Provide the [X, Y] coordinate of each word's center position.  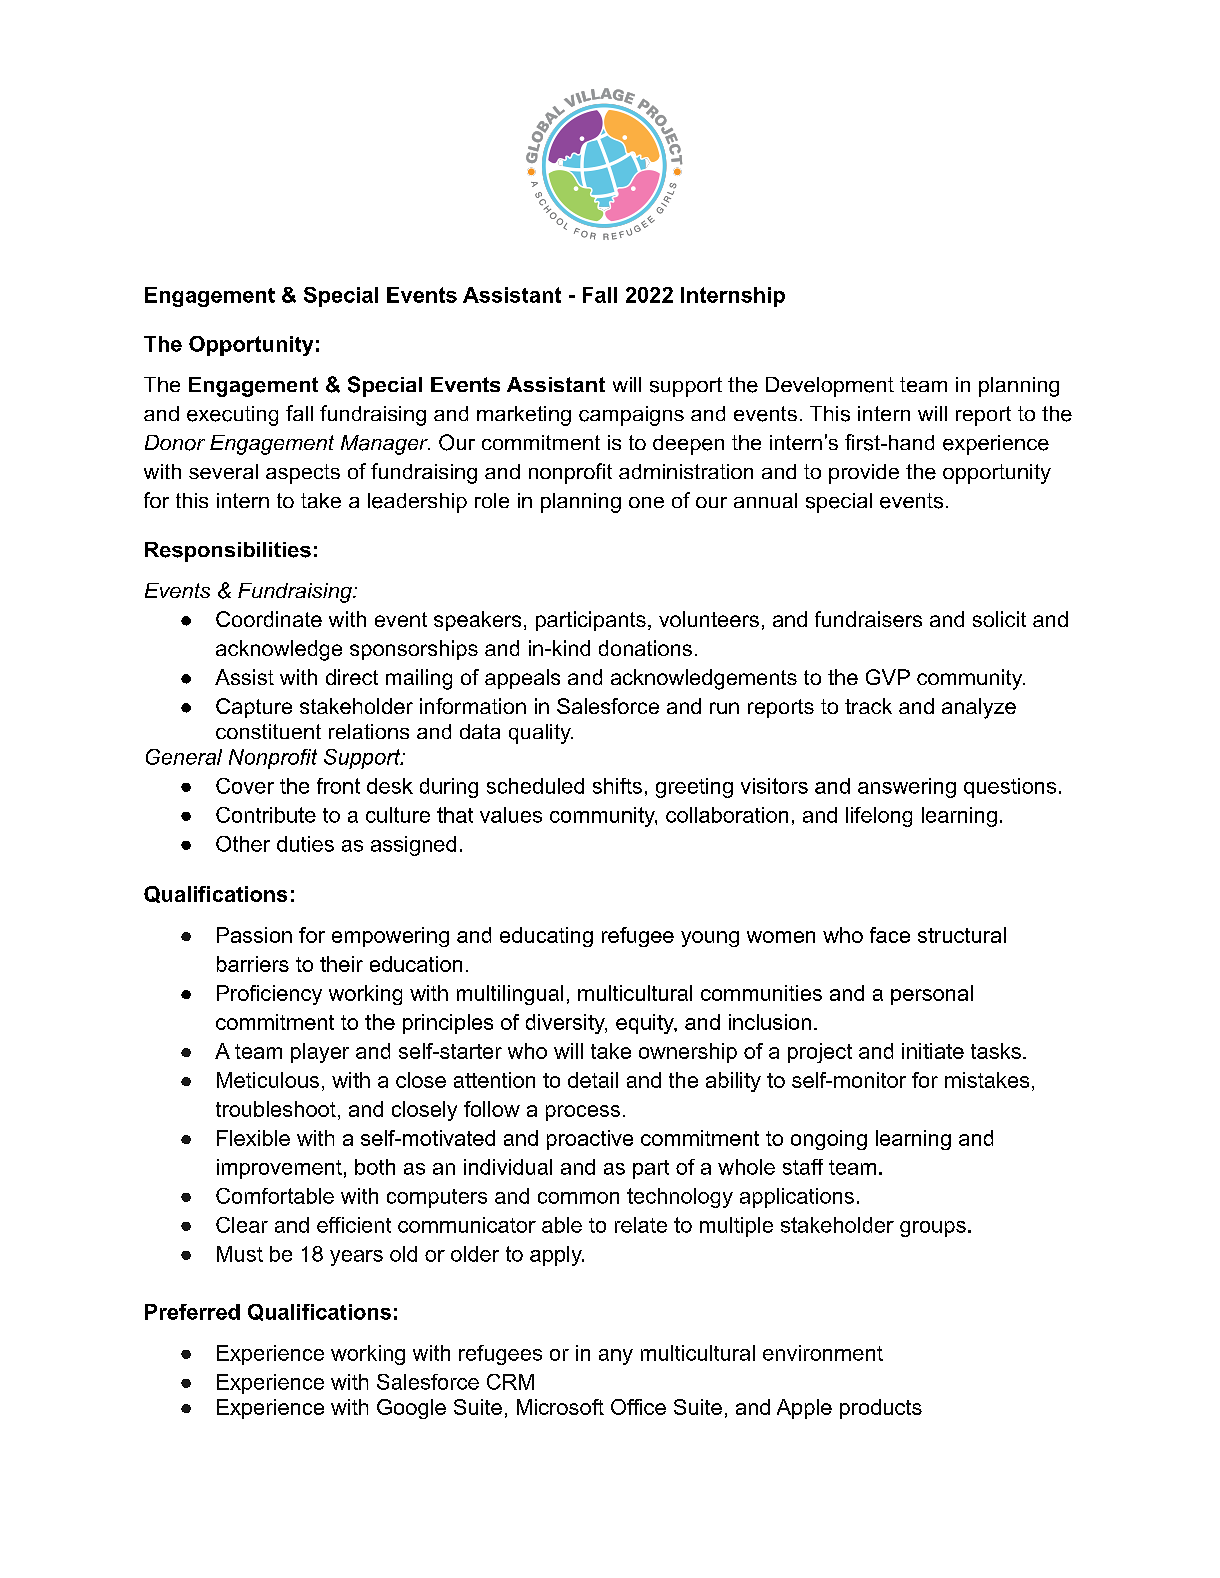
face [890, 935]
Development [830, 387]
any [616, 1357]
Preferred [192, 1312]
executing [232, 416]
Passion [254, 935]
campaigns [631, 416]
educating [546, 937]
